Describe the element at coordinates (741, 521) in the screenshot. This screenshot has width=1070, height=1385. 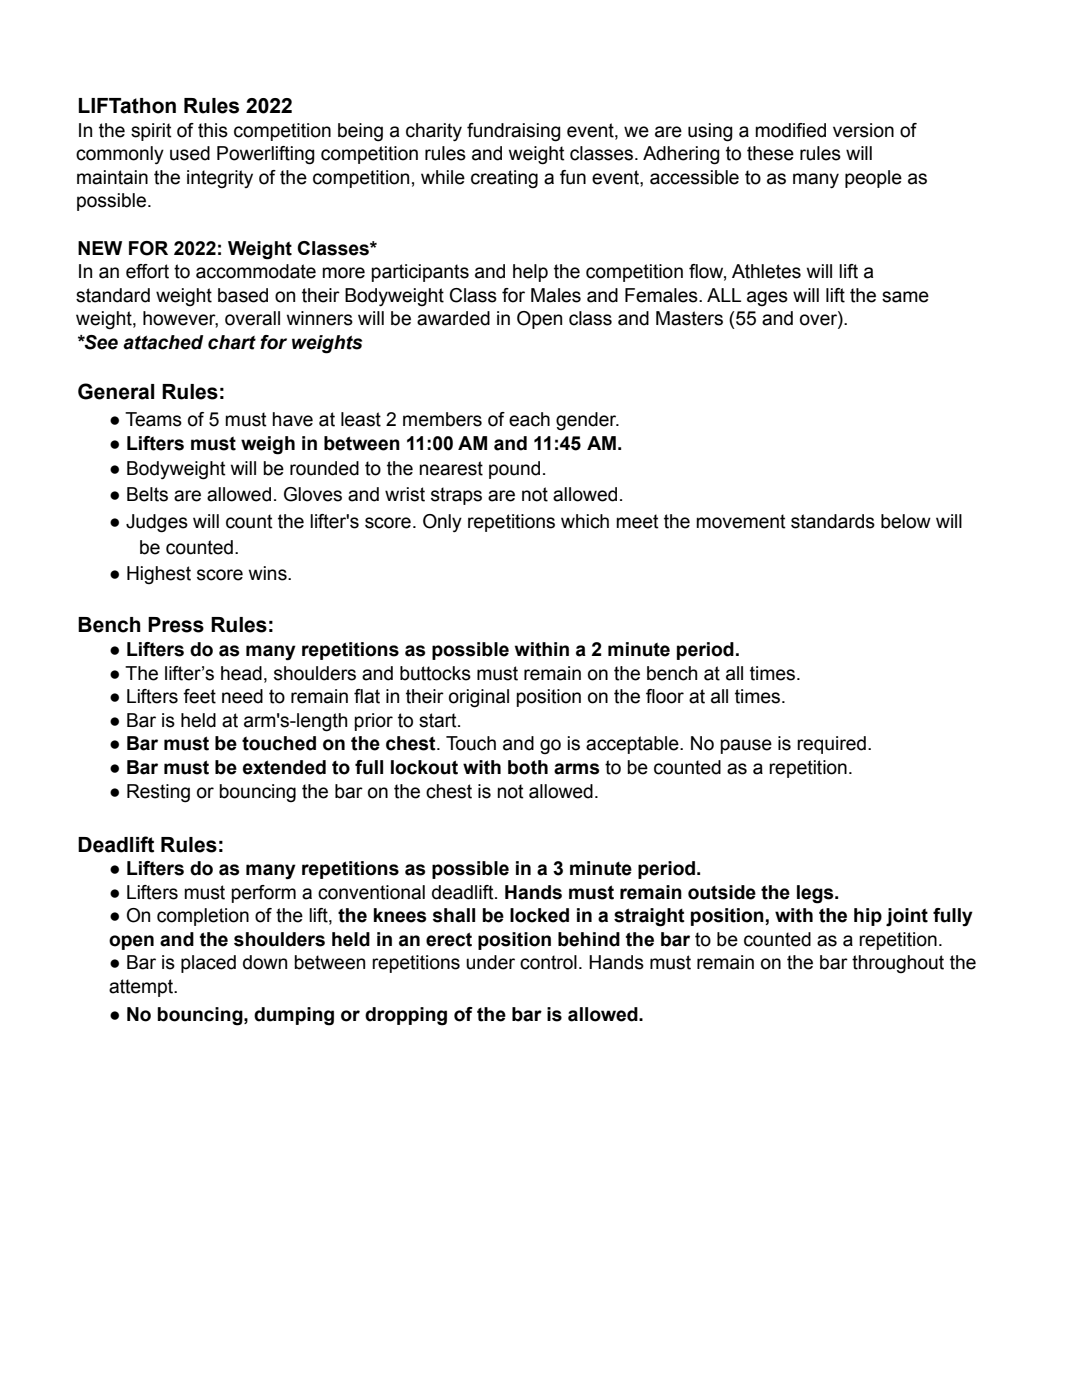
I see `movement` at that location.
